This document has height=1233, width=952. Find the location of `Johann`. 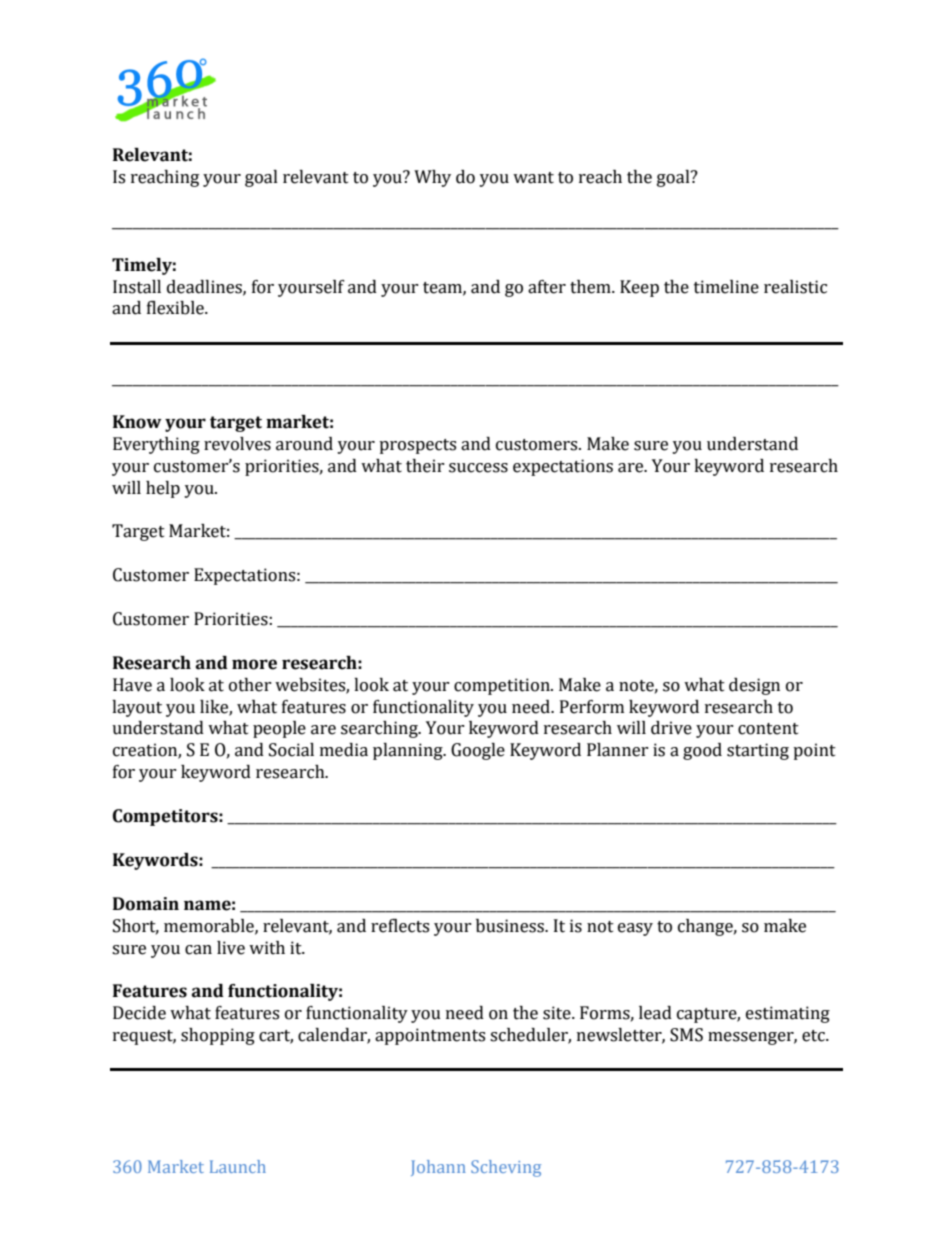

Johann is located at coordinates (438, 1168).
